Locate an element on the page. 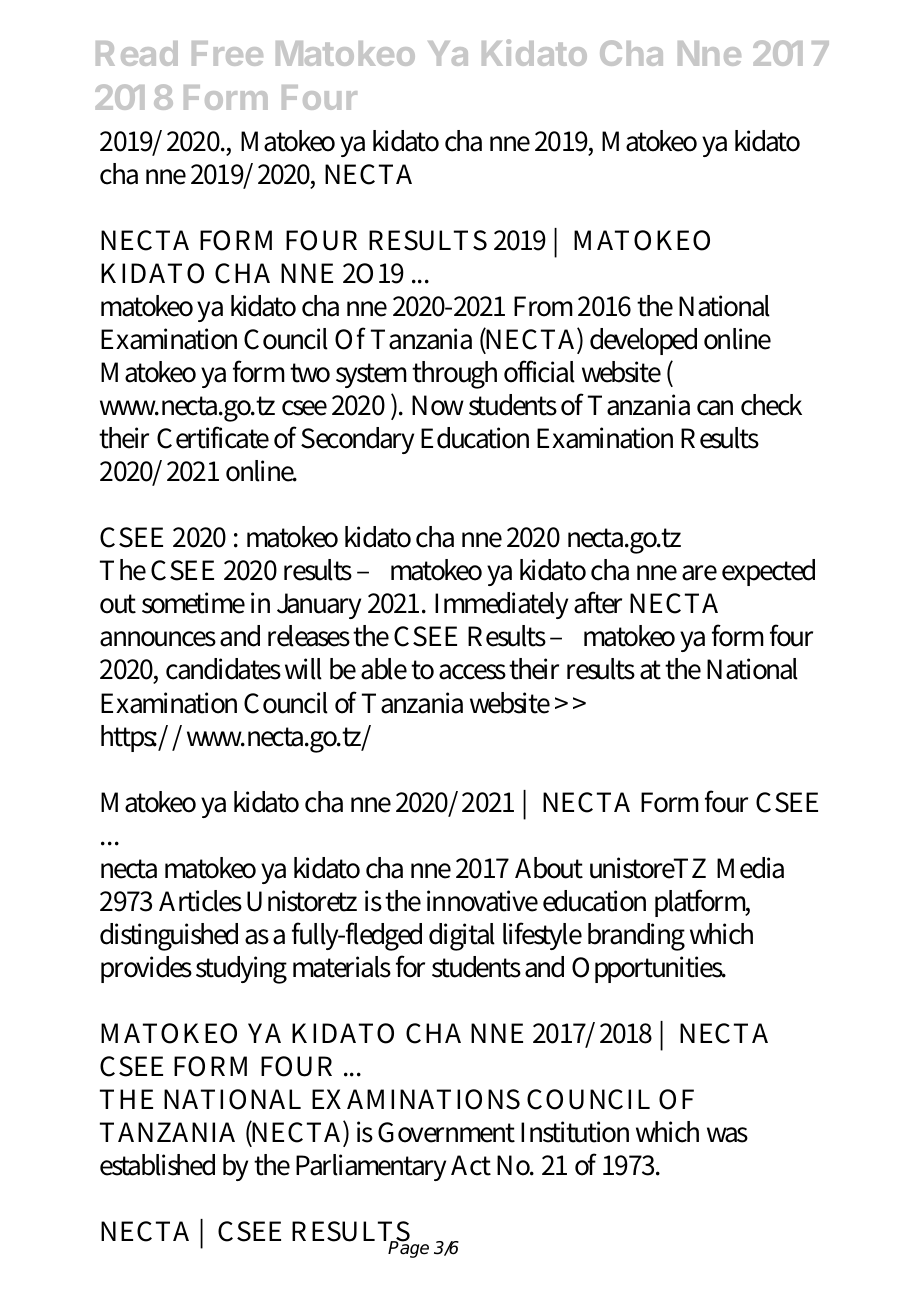 The height and width of the document is (1311, 924). Now is located at coordinates (438, 405).
